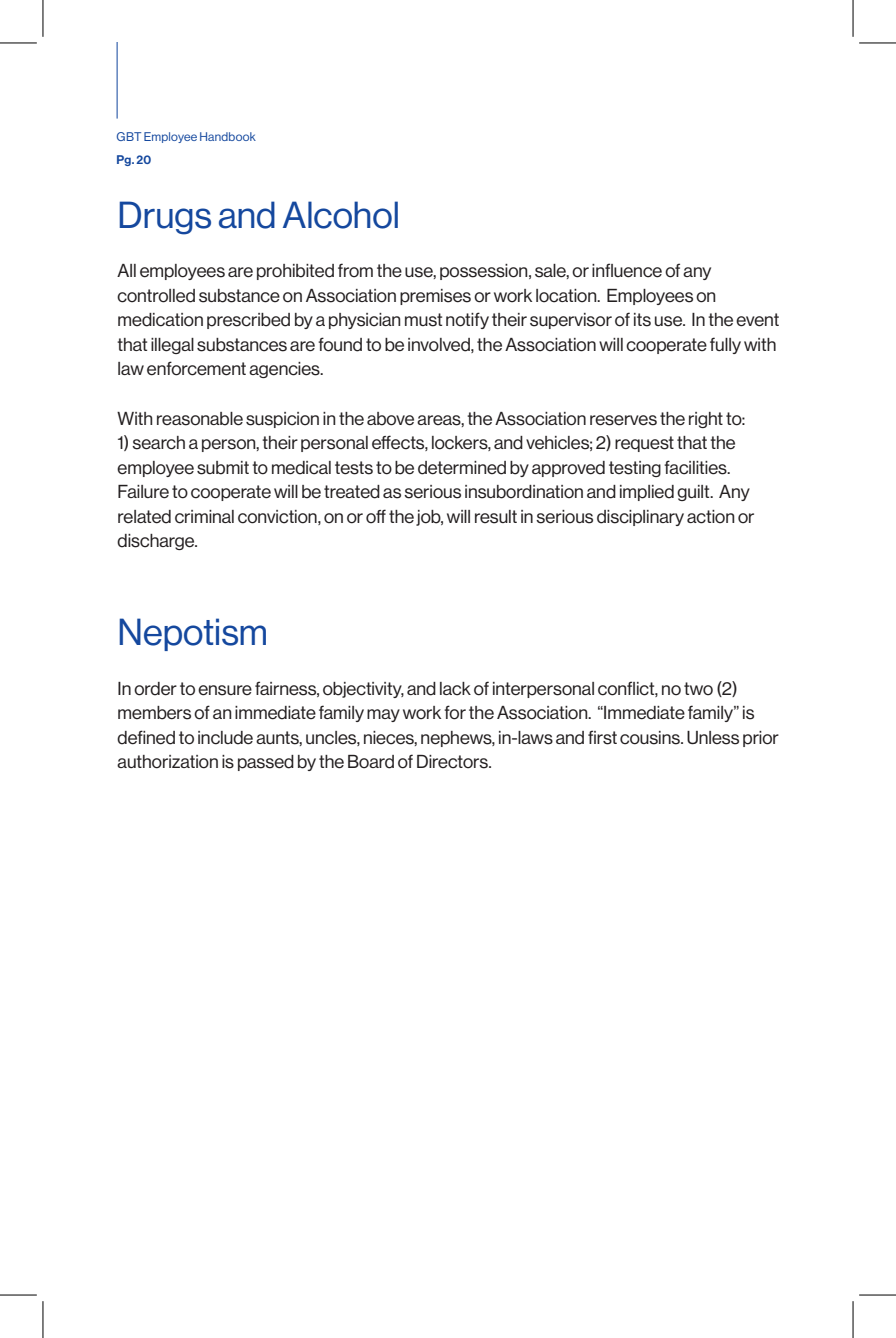 The width and height of the page is (896, 1338). What do you see at coordinates (696, 467) in the page?
I see `facilities` at bounding box center [696, 467].
